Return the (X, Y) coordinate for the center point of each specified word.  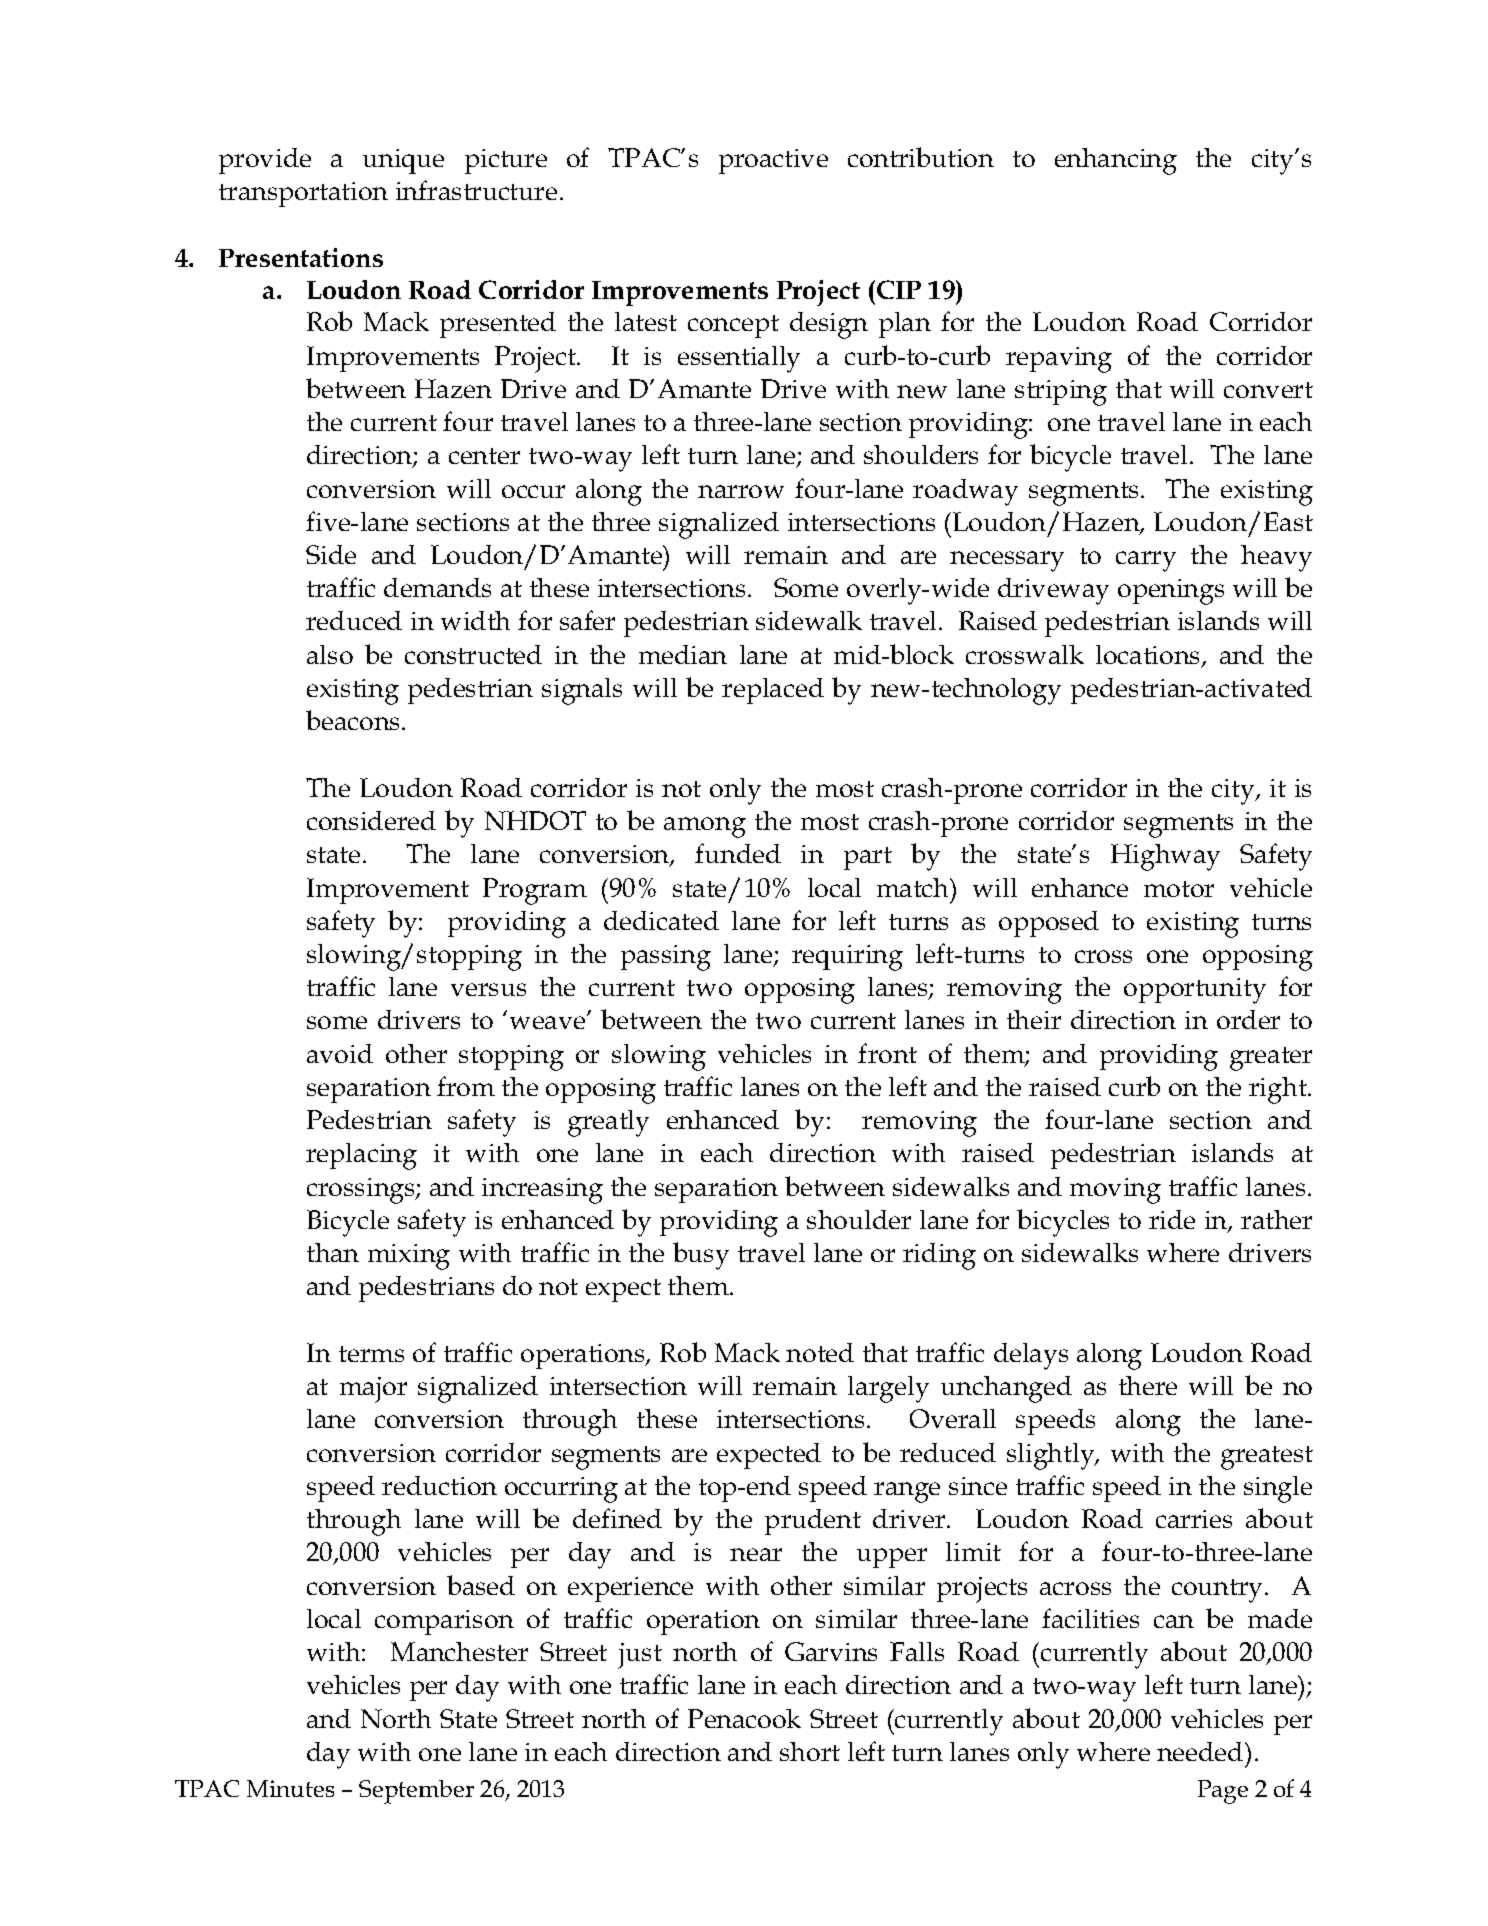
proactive (773, 161)
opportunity (1195, 991)
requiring (847, 958)
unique (403, 161)
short (810, 1751)
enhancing (1116, 161)
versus (488, 989)
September (416, 1792)
